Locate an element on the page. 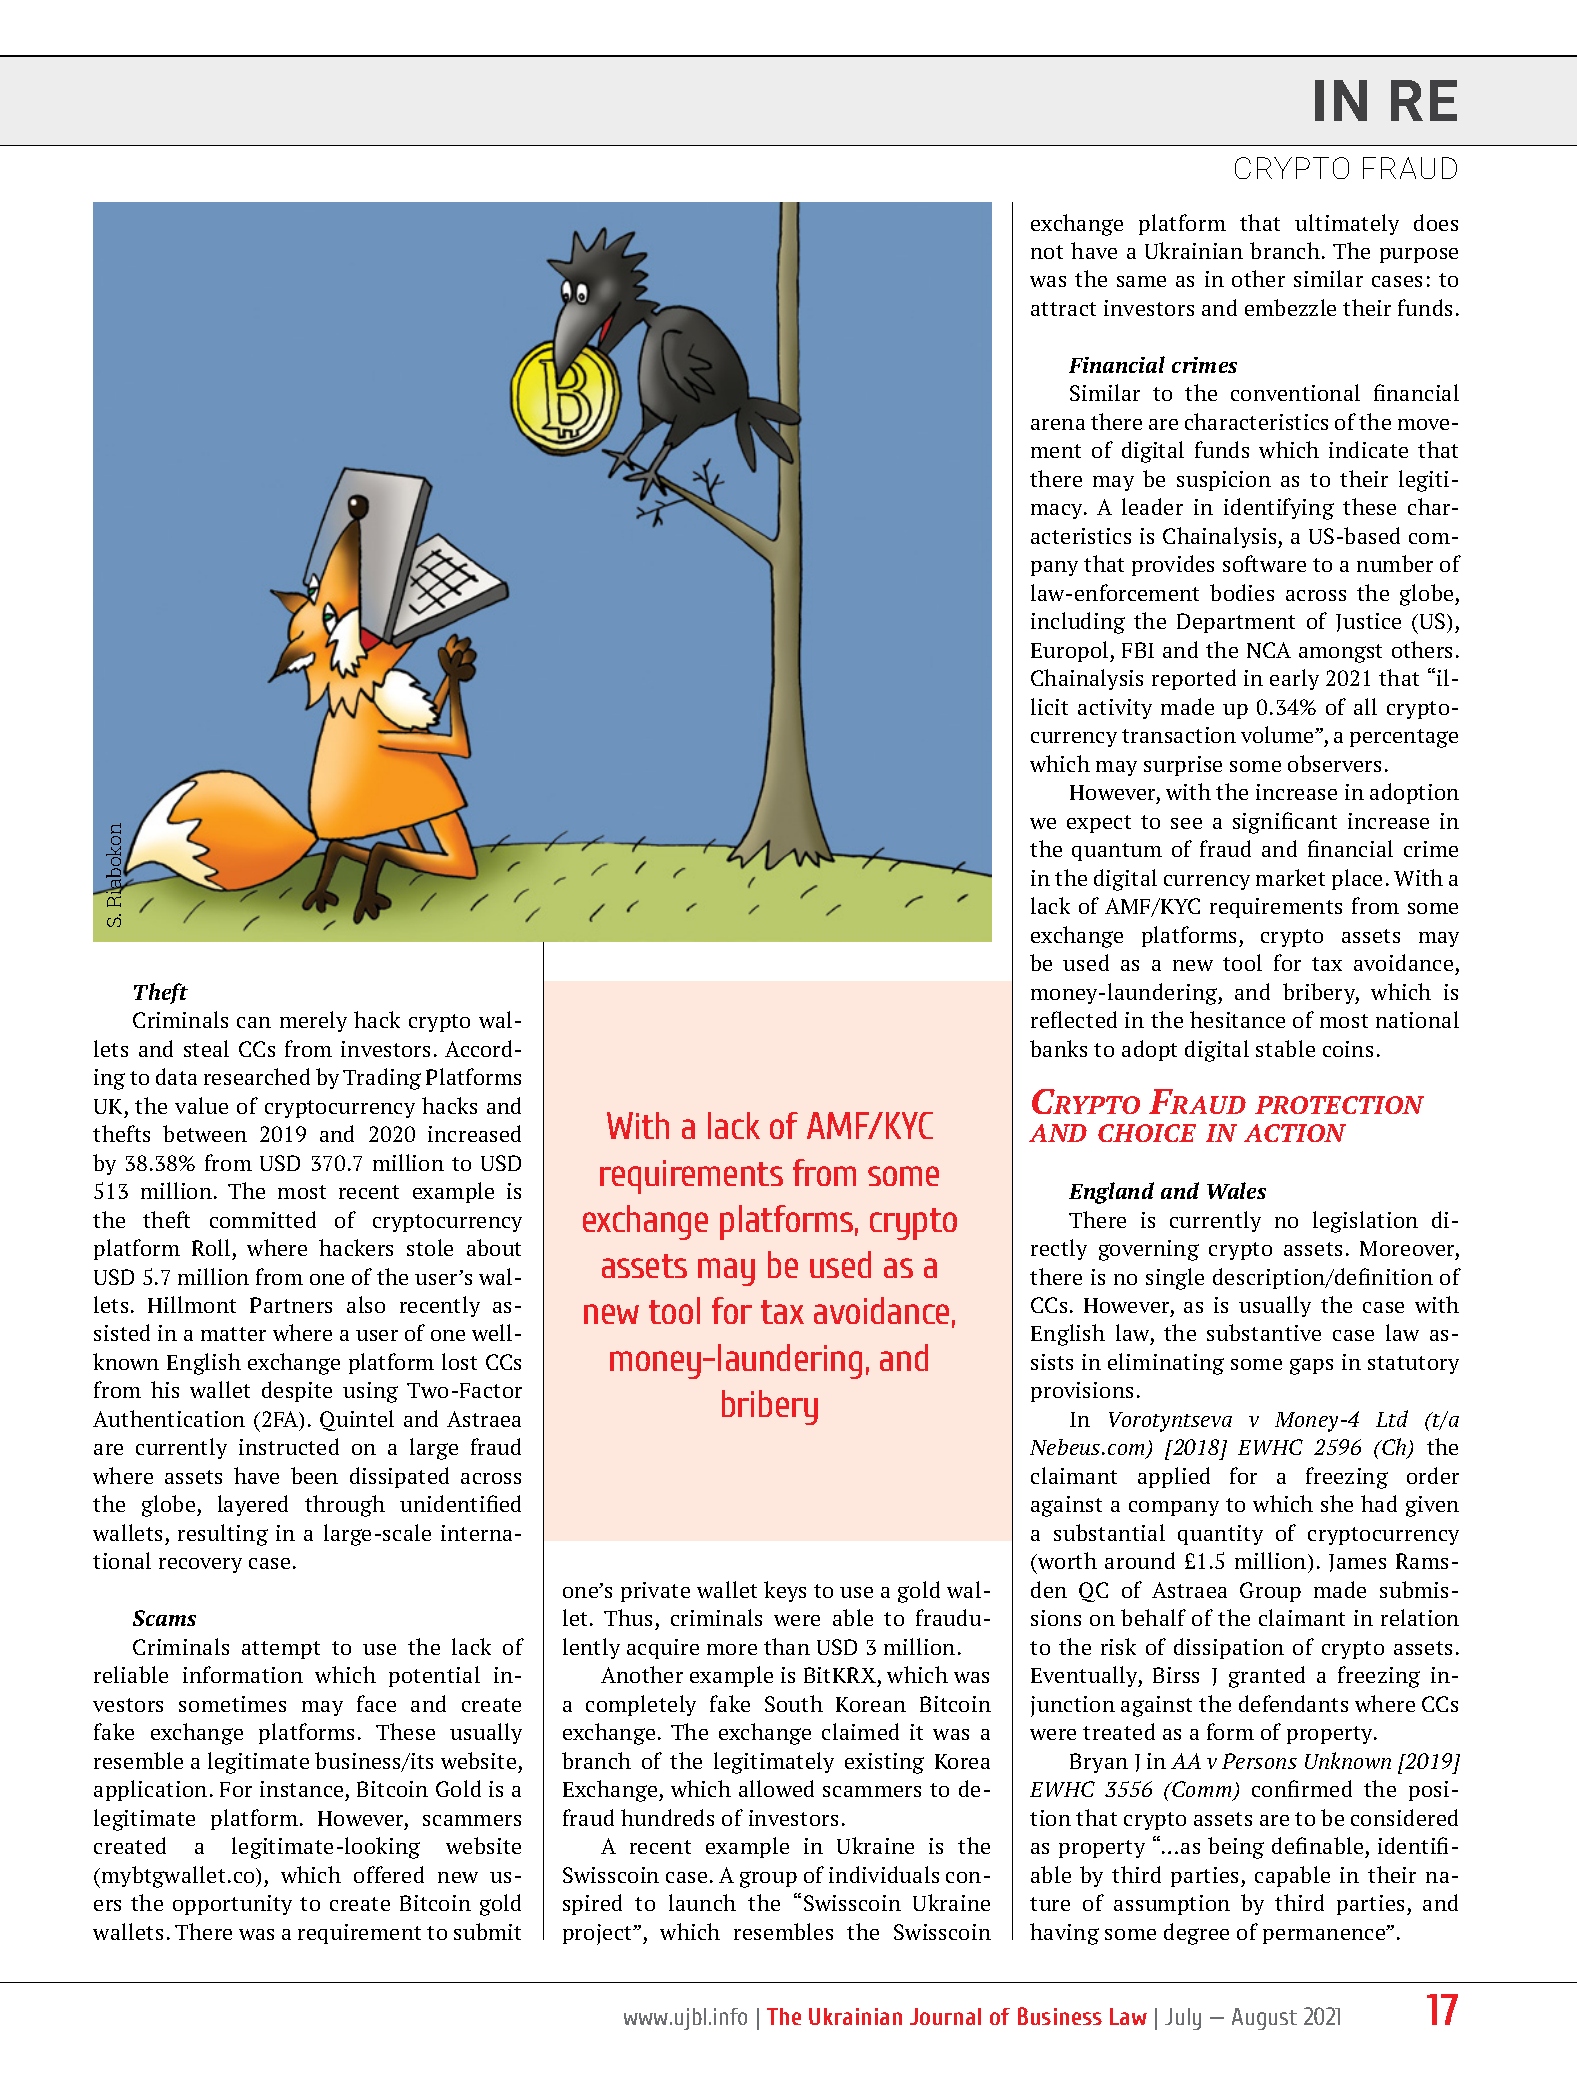 This page has width=1577, height=2076. embezzle is located at coordinates (1290, 307).
